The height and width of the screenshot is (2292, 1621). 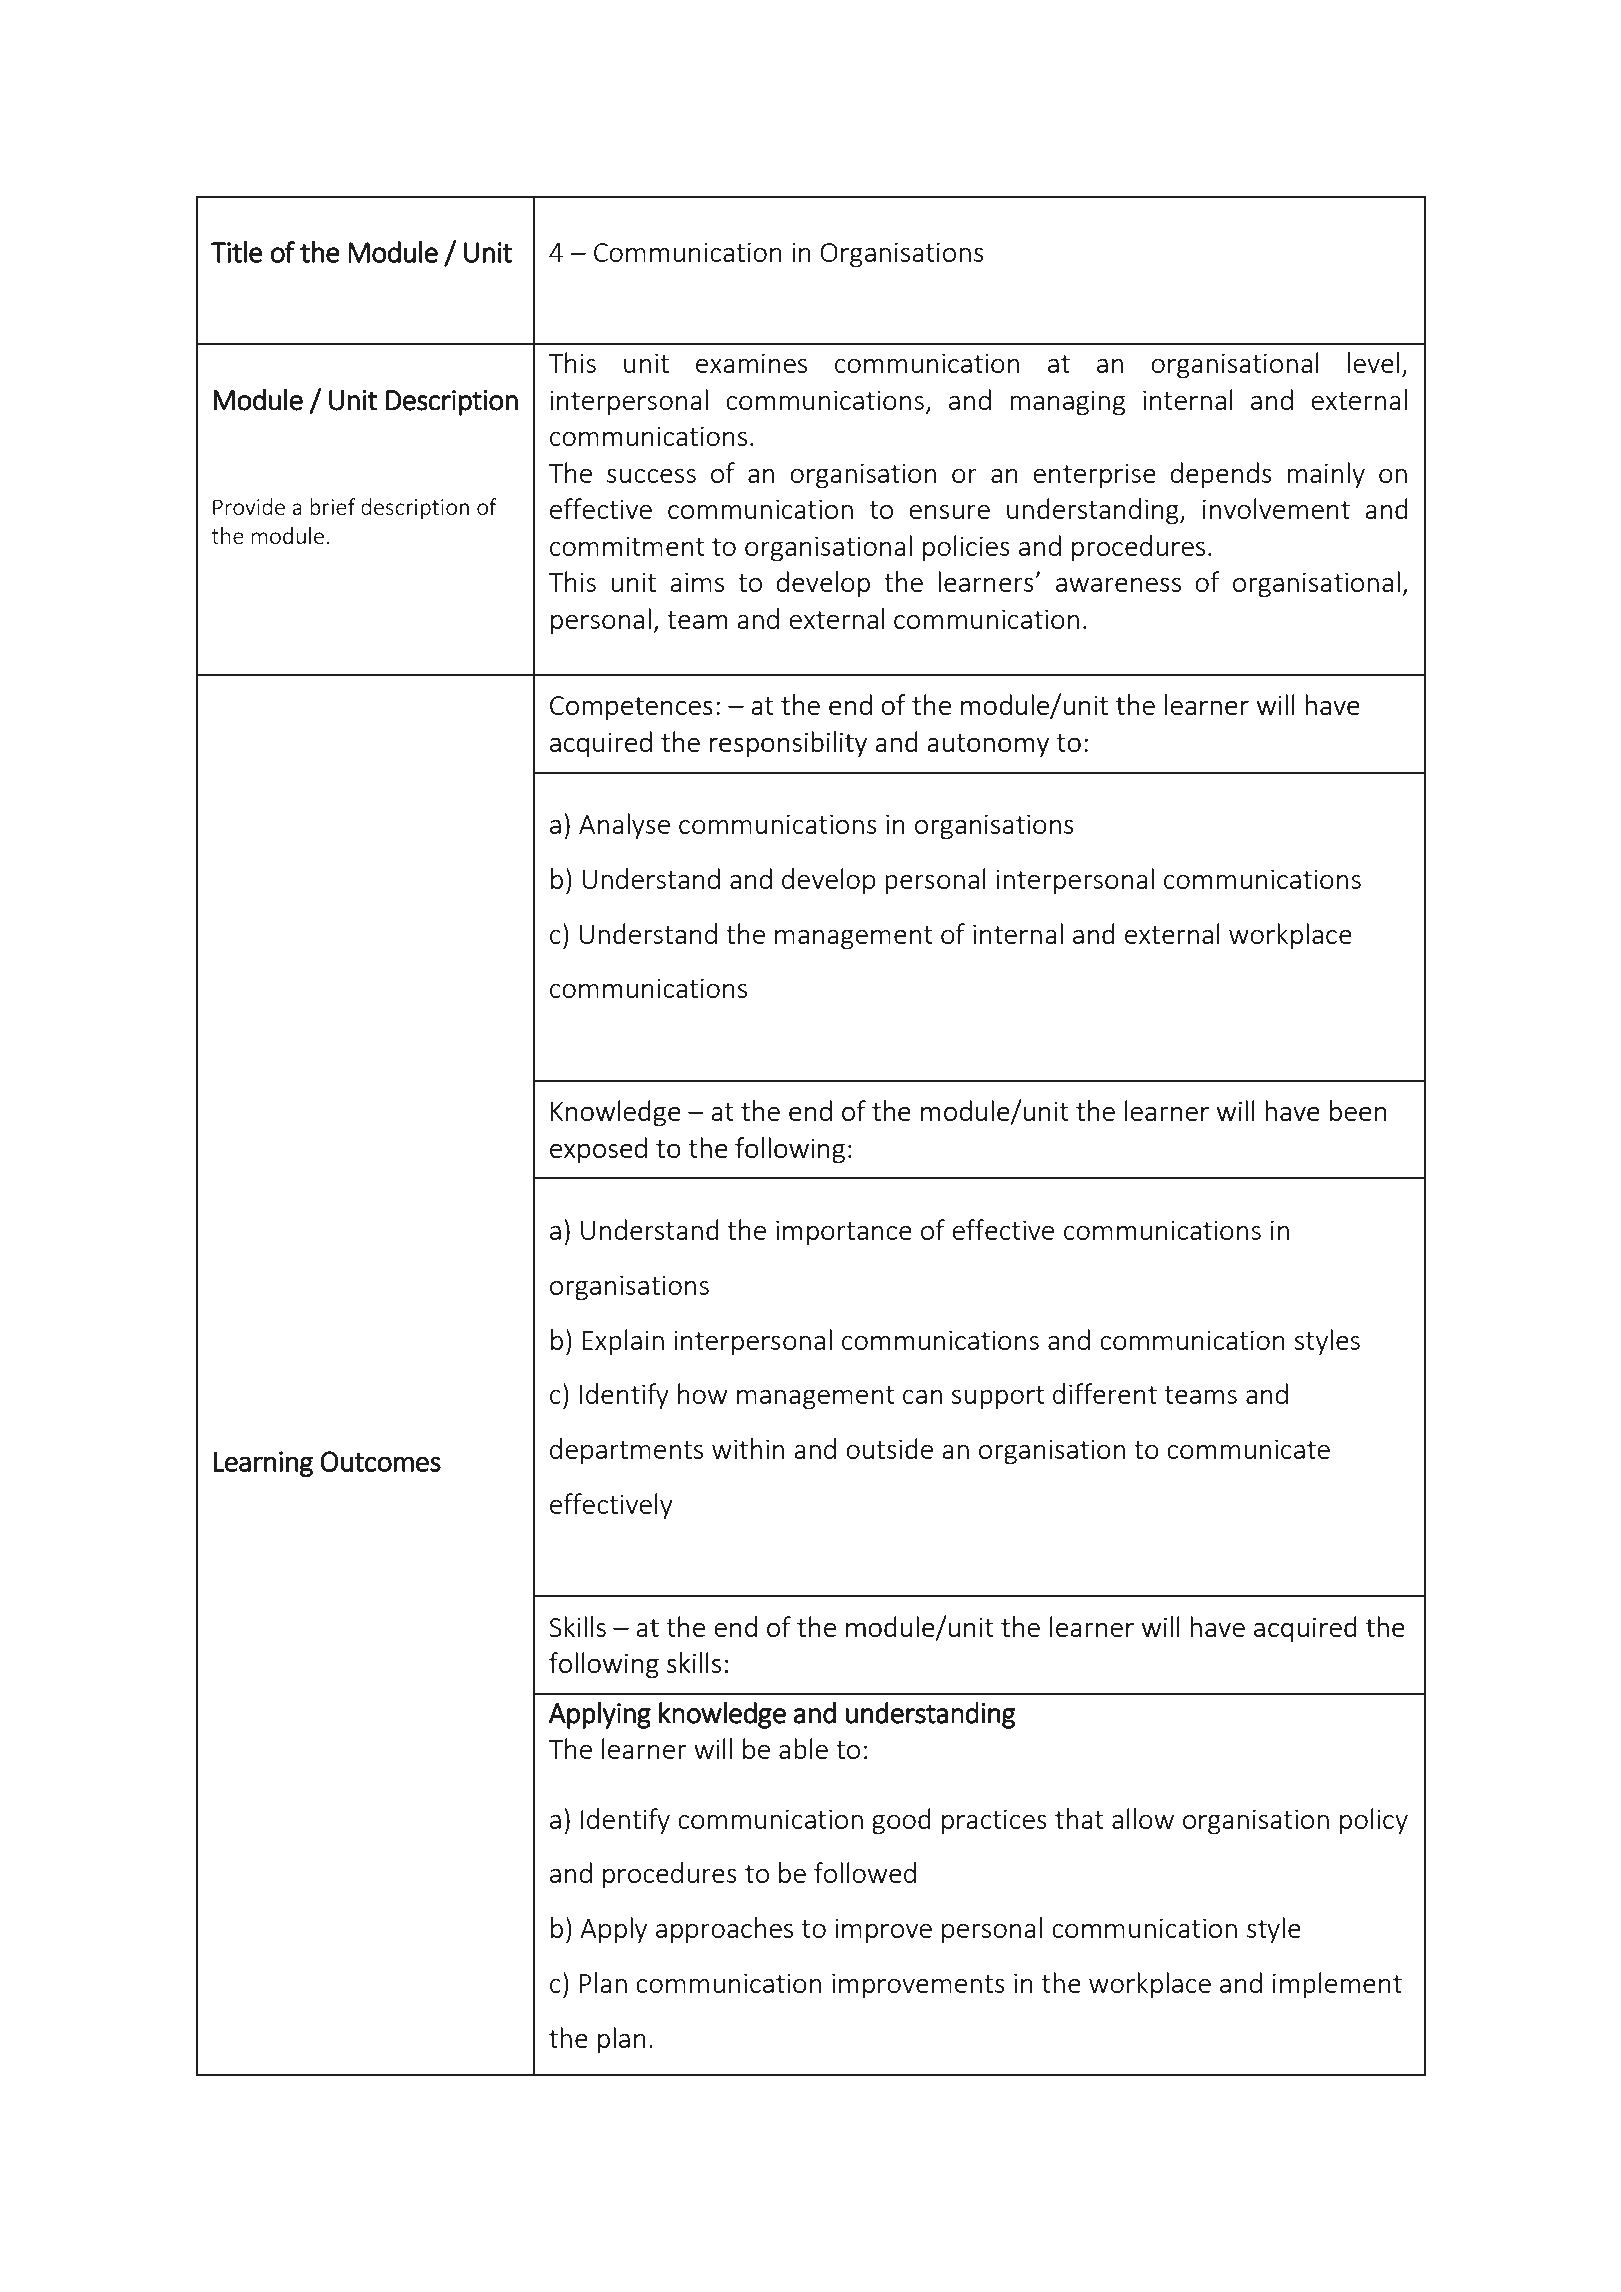 What do you see at coordinates (788, 744) in the screenshot?
I see `responsibility` at bounding box center [788, 744].
